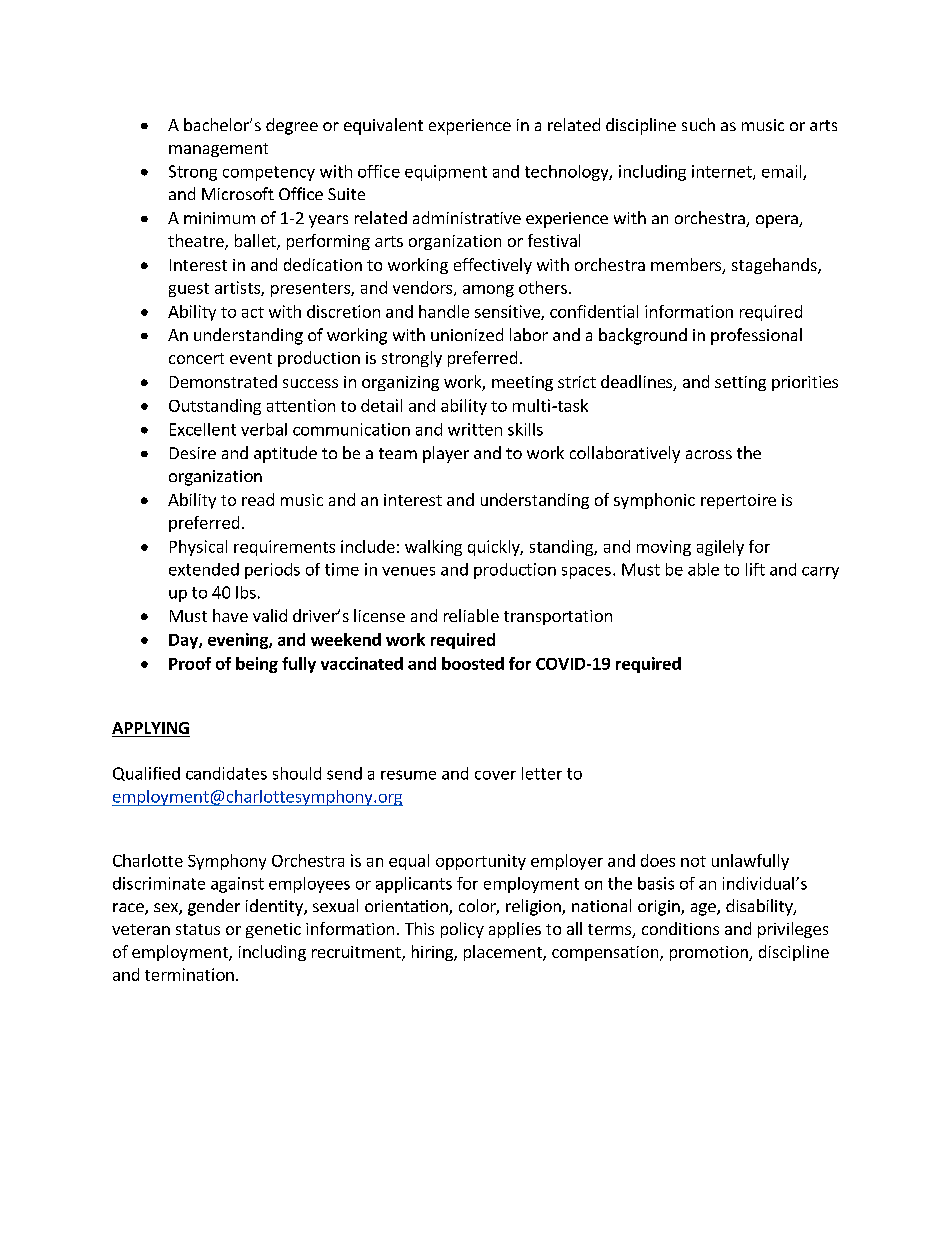 Image resolution: width=952 pixels, height=1233 pixels. I want to click on walking, so click(433, 548).
